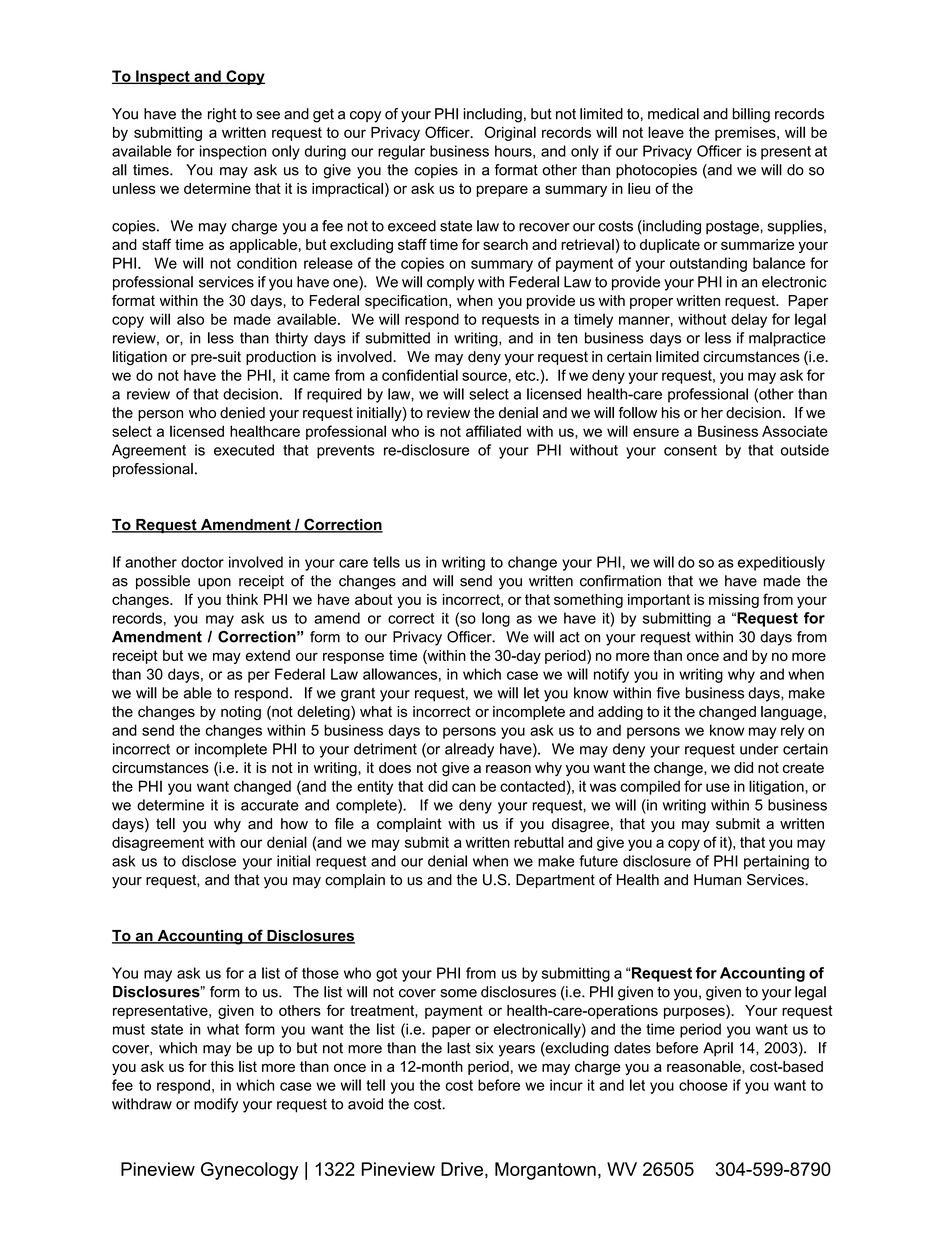 The height and width of the screenshot is (1233, 952). What do you see at coordinates (386, 975) in the screenshot?
I see `got` at bounding box center [386, 975].
